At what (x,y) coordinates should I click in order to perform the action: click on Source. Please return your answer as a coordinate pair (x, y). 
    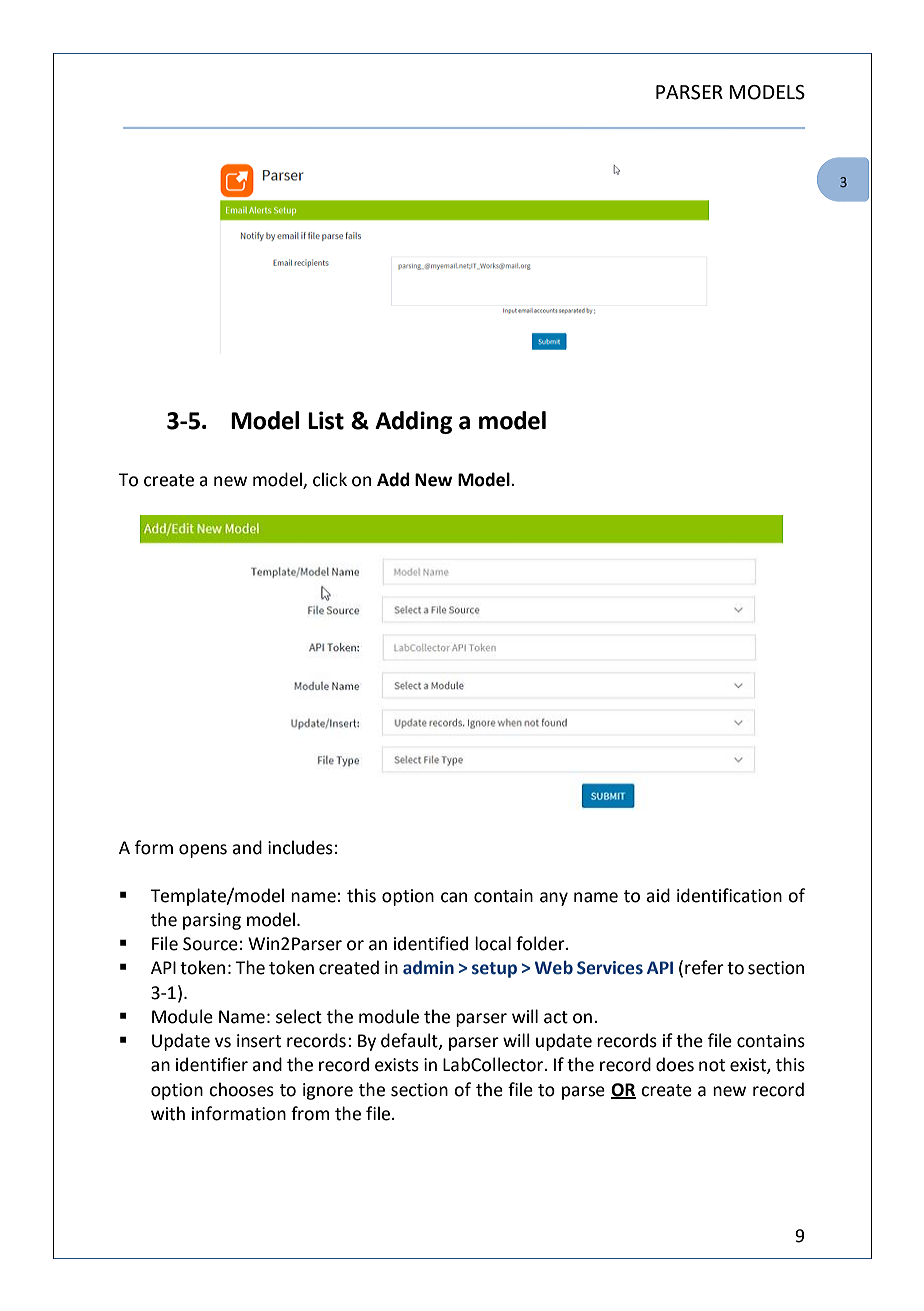
    Looking at the image, I should click on (210, 944).
